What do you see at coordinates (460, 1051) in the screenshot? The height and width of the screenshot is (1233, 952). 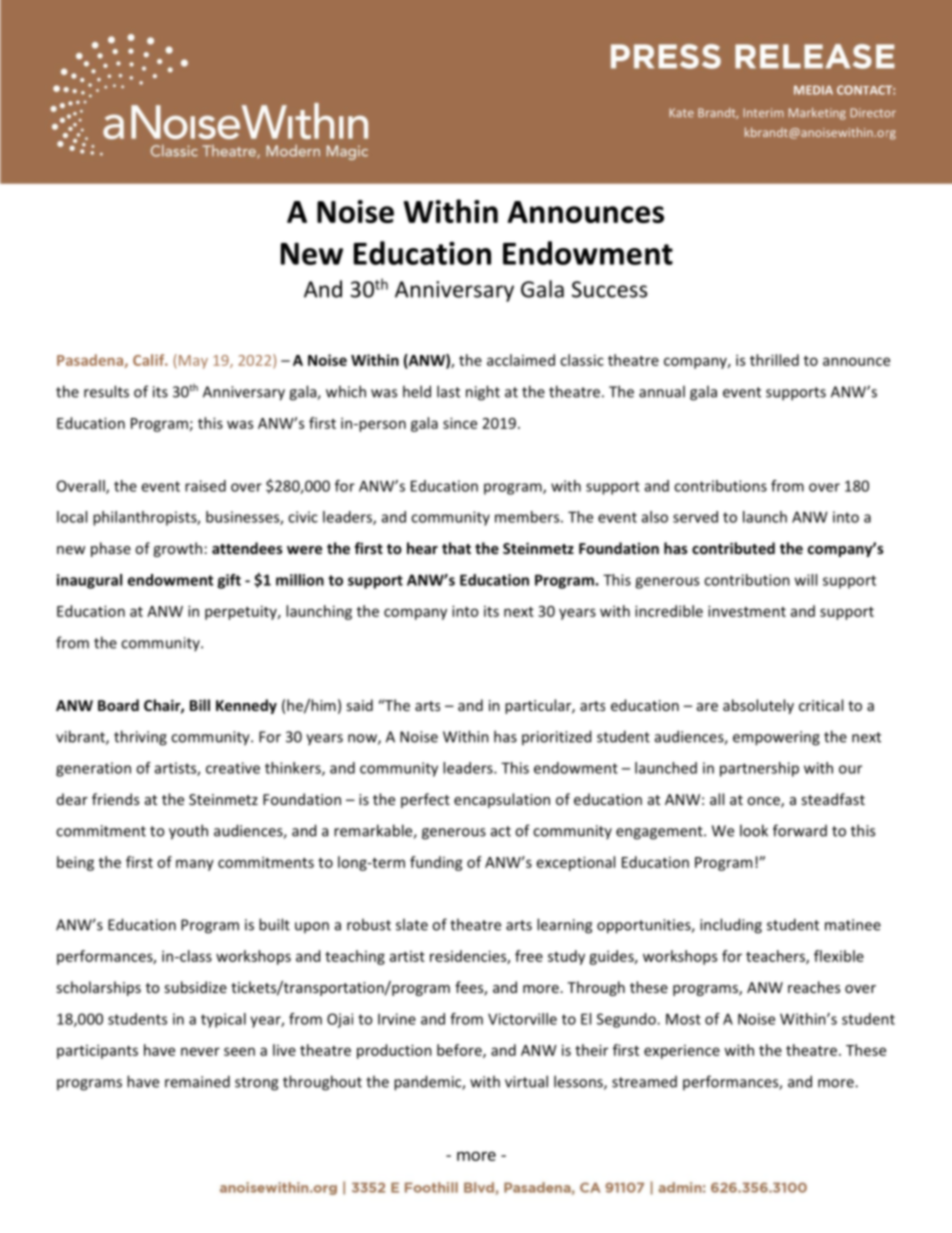 I see `before` at bounding box center [460, 1051].
